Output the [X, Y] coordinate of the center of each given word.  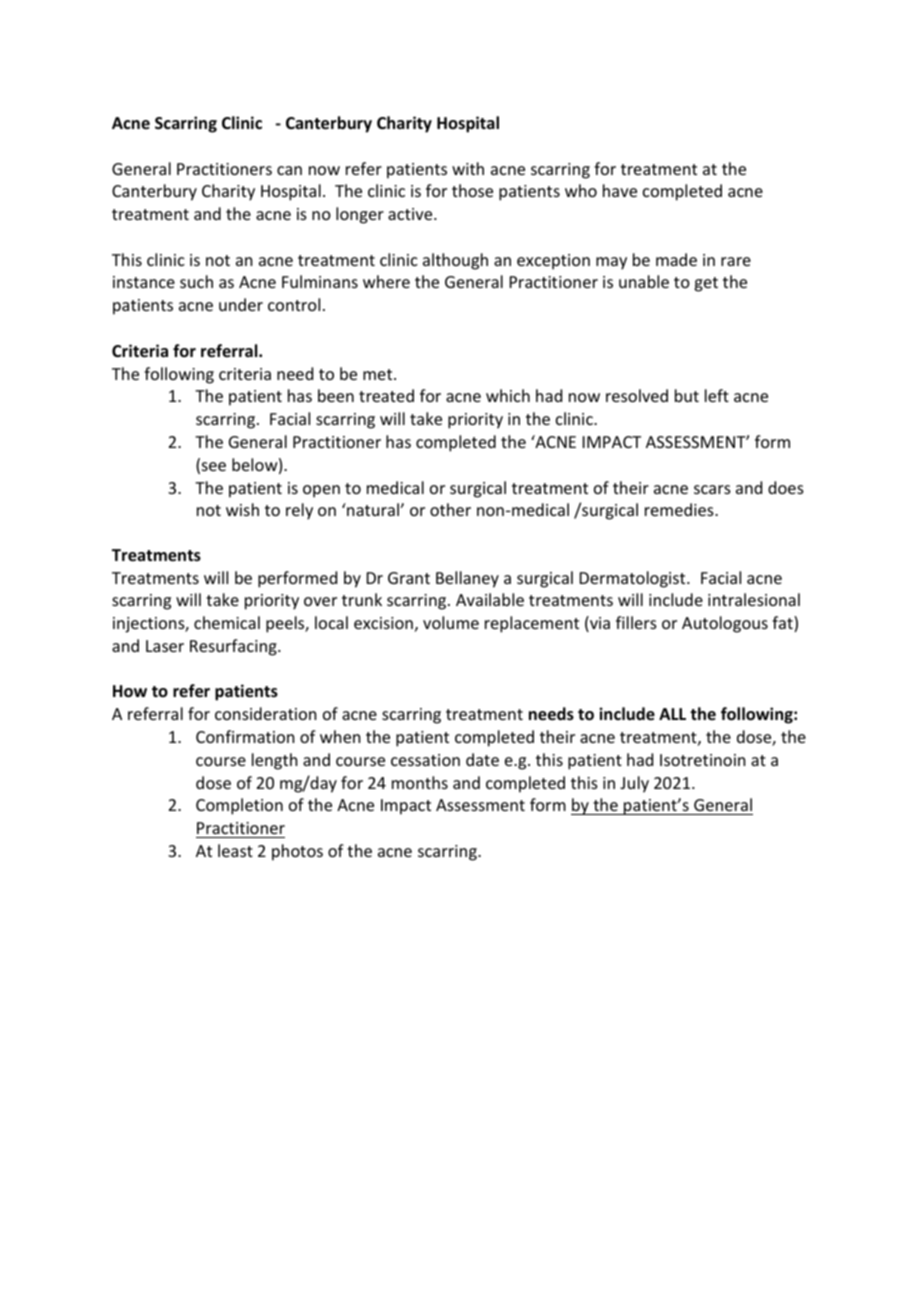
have [620, 190]
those [472, 190]
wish [242, 509]
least [235, 850]
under [241, 304]
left [717, 395]
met [379, 374]
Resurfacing [234, 647]
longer [360, 215]
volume [451, 622]
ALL [672, 714]
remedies [680, 509]
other [450, 509]
